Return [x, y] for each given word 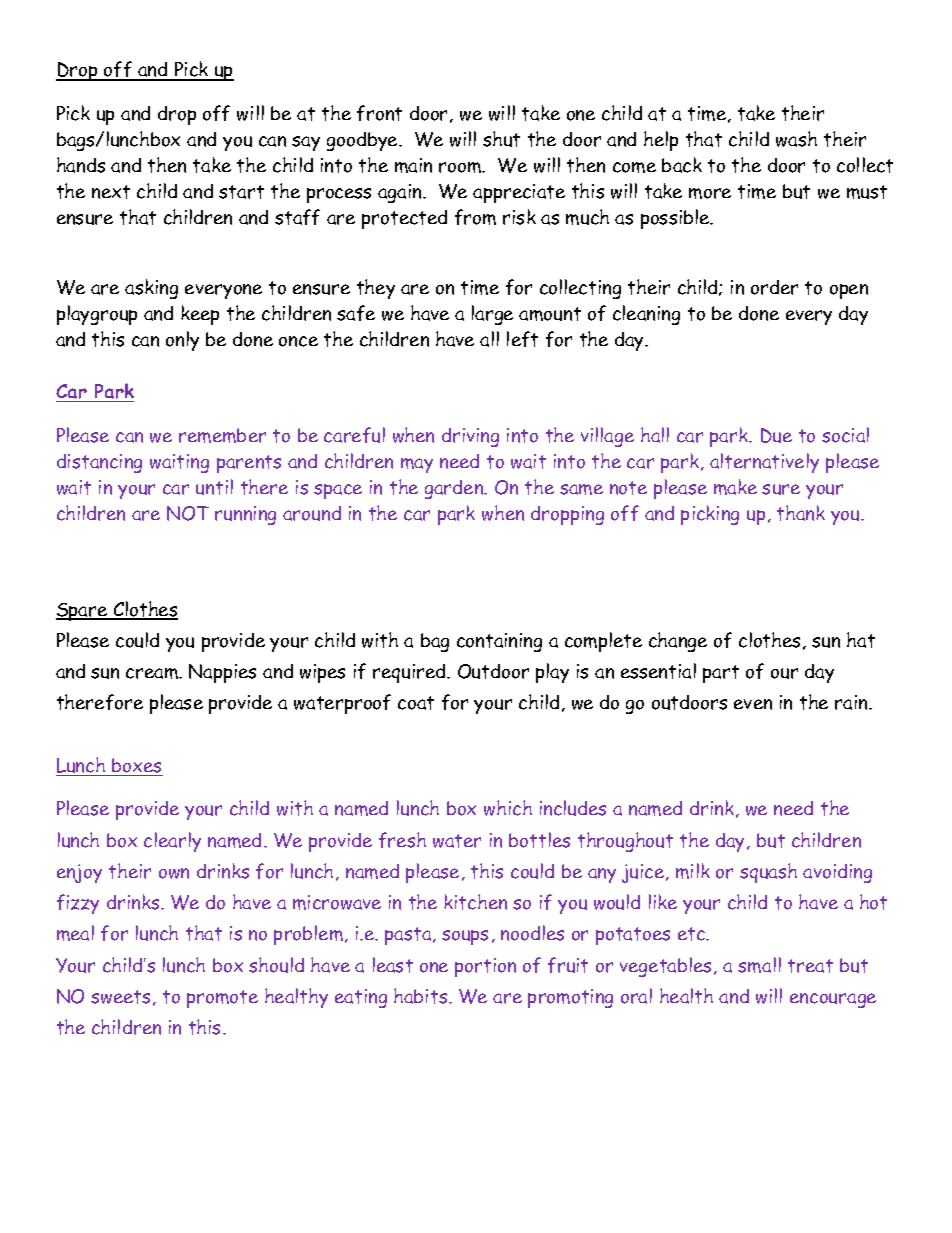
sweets [120, 997]
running [245, 515]
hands [81, 165]
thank [801, 513]
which [508, 808]
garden [455, 489]
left [522, 339]
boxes [136, 765]
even [753, 704]
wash [796, 139]
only [182, 341]
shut [501, 139]
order [774, 287]
